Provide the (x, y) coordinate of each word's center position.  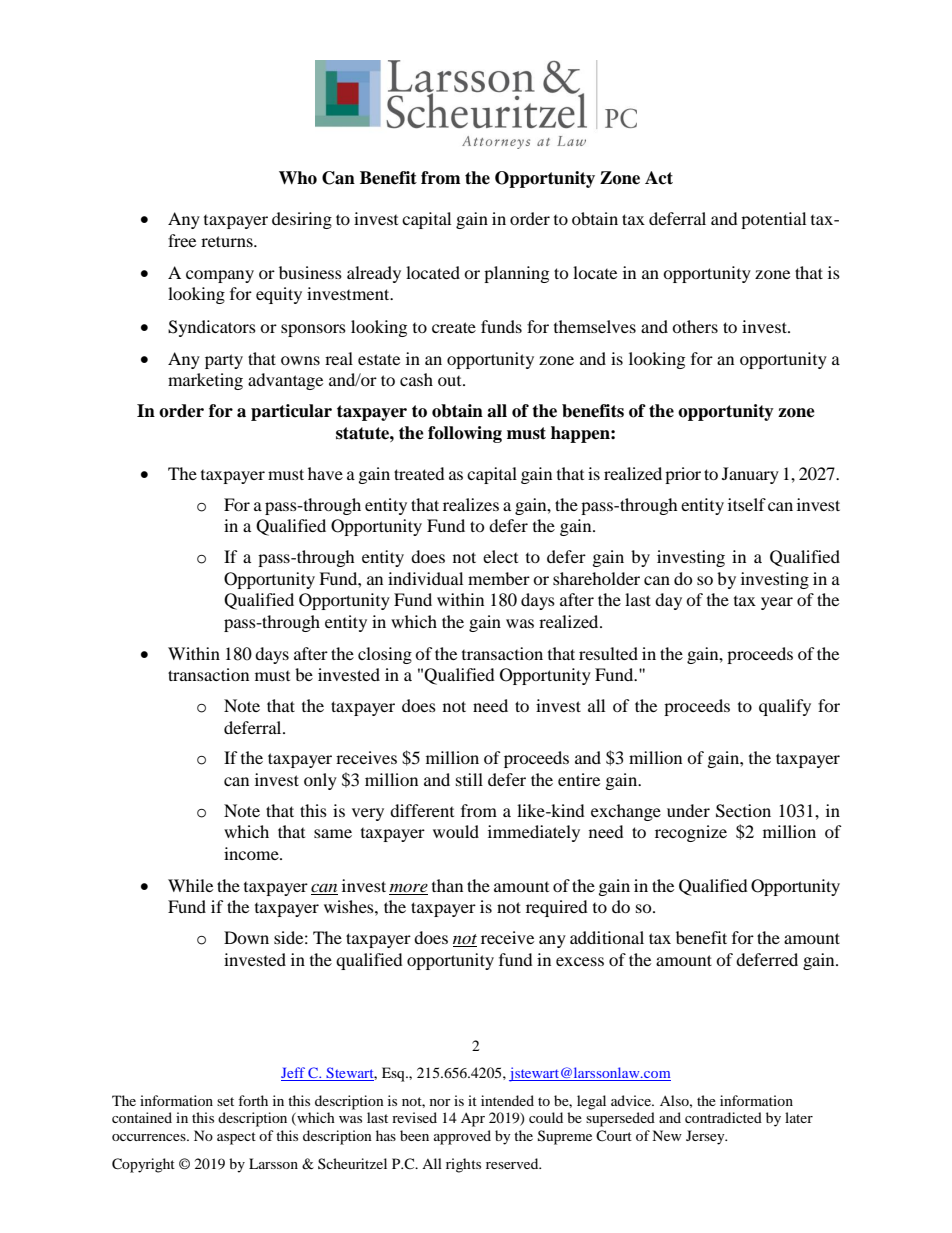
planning (516, 274)
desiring (302, 220)
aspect (236, 1138)
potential (773, 220)
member (499, 578)
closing (385, 655)
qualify (785, 707)
